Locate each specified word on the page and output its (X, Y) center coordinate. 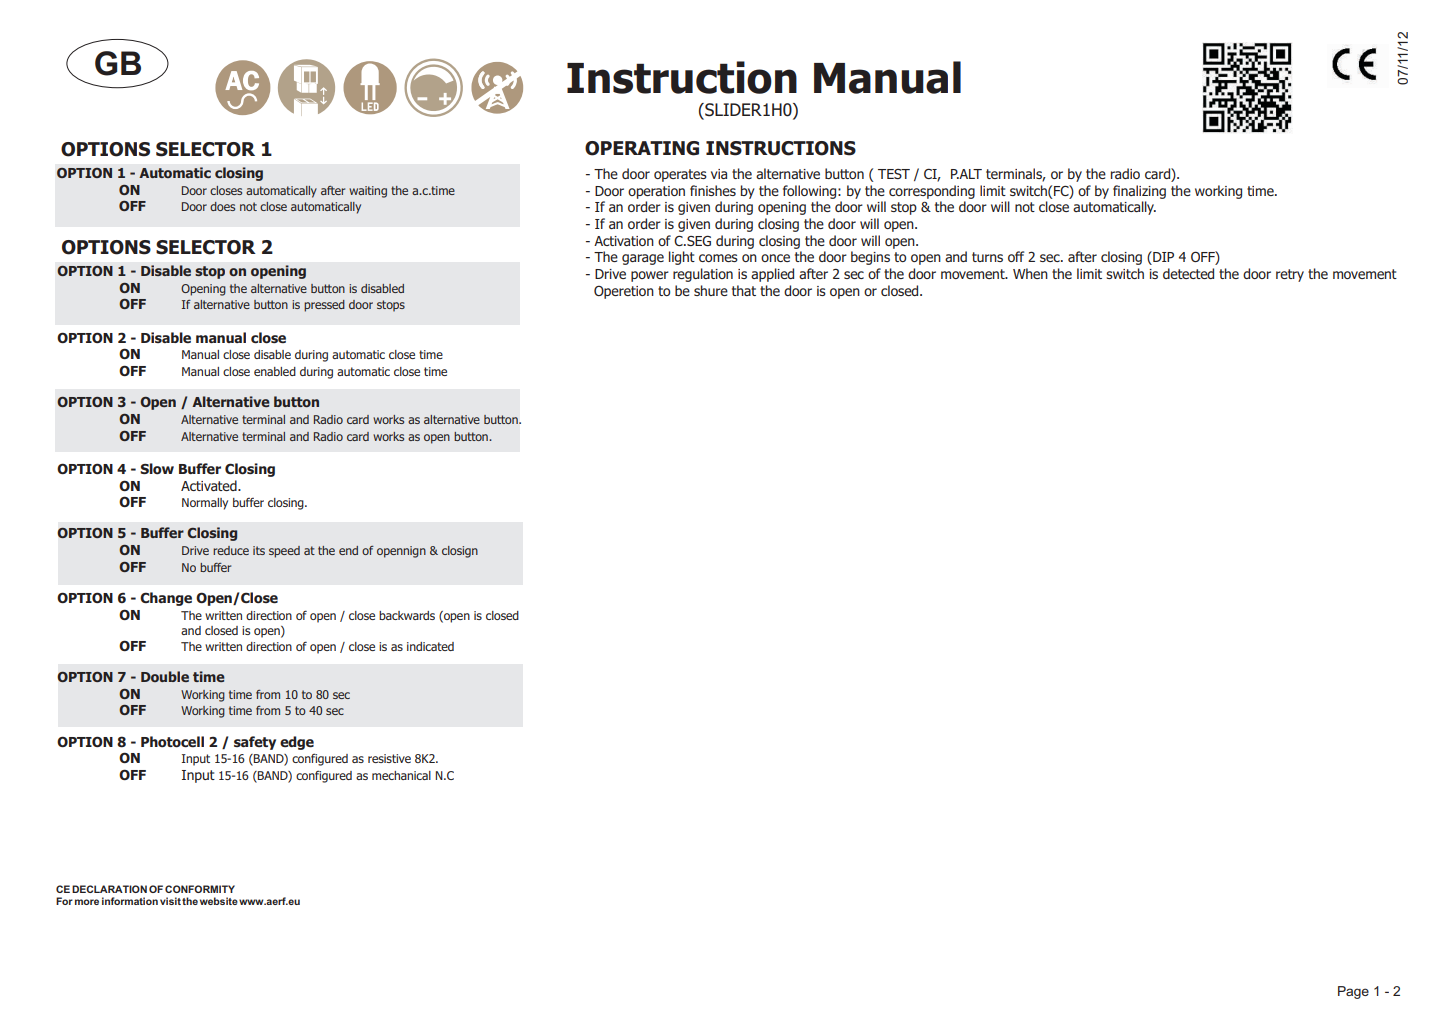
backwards (407, 615)
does (222, 206)
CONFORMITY (200, 889)
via (719, 174)
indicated (430, 646)
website (219, 901)
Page (1353, 992)
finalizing (1139, 192)
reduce (231, 550)
